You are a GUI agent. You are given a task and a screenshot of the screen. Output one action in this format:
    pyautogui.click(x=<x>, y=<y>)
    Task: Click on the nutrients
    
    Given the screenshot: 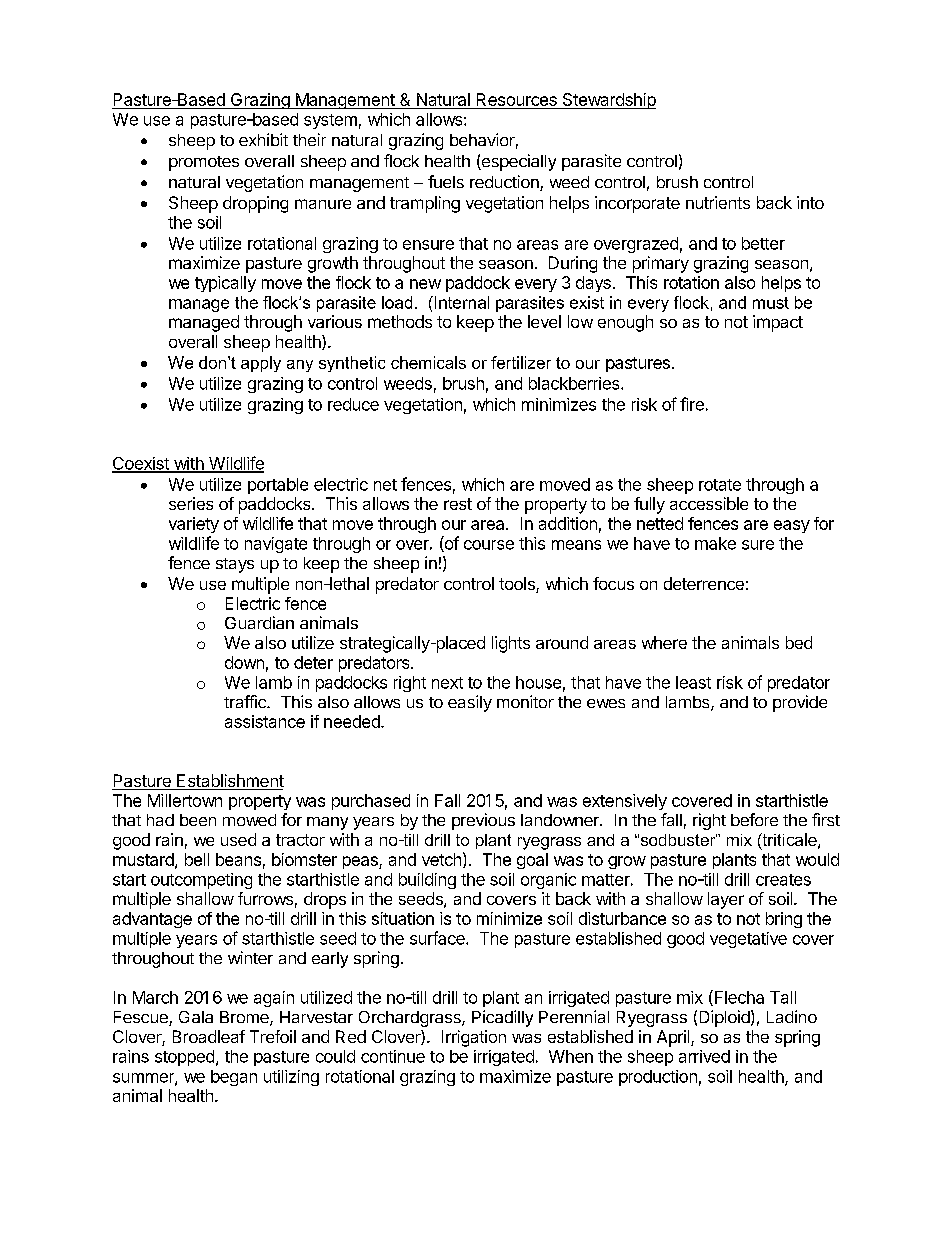 What is the action you would take?
    pyautogui.click(x=718, y=202)
